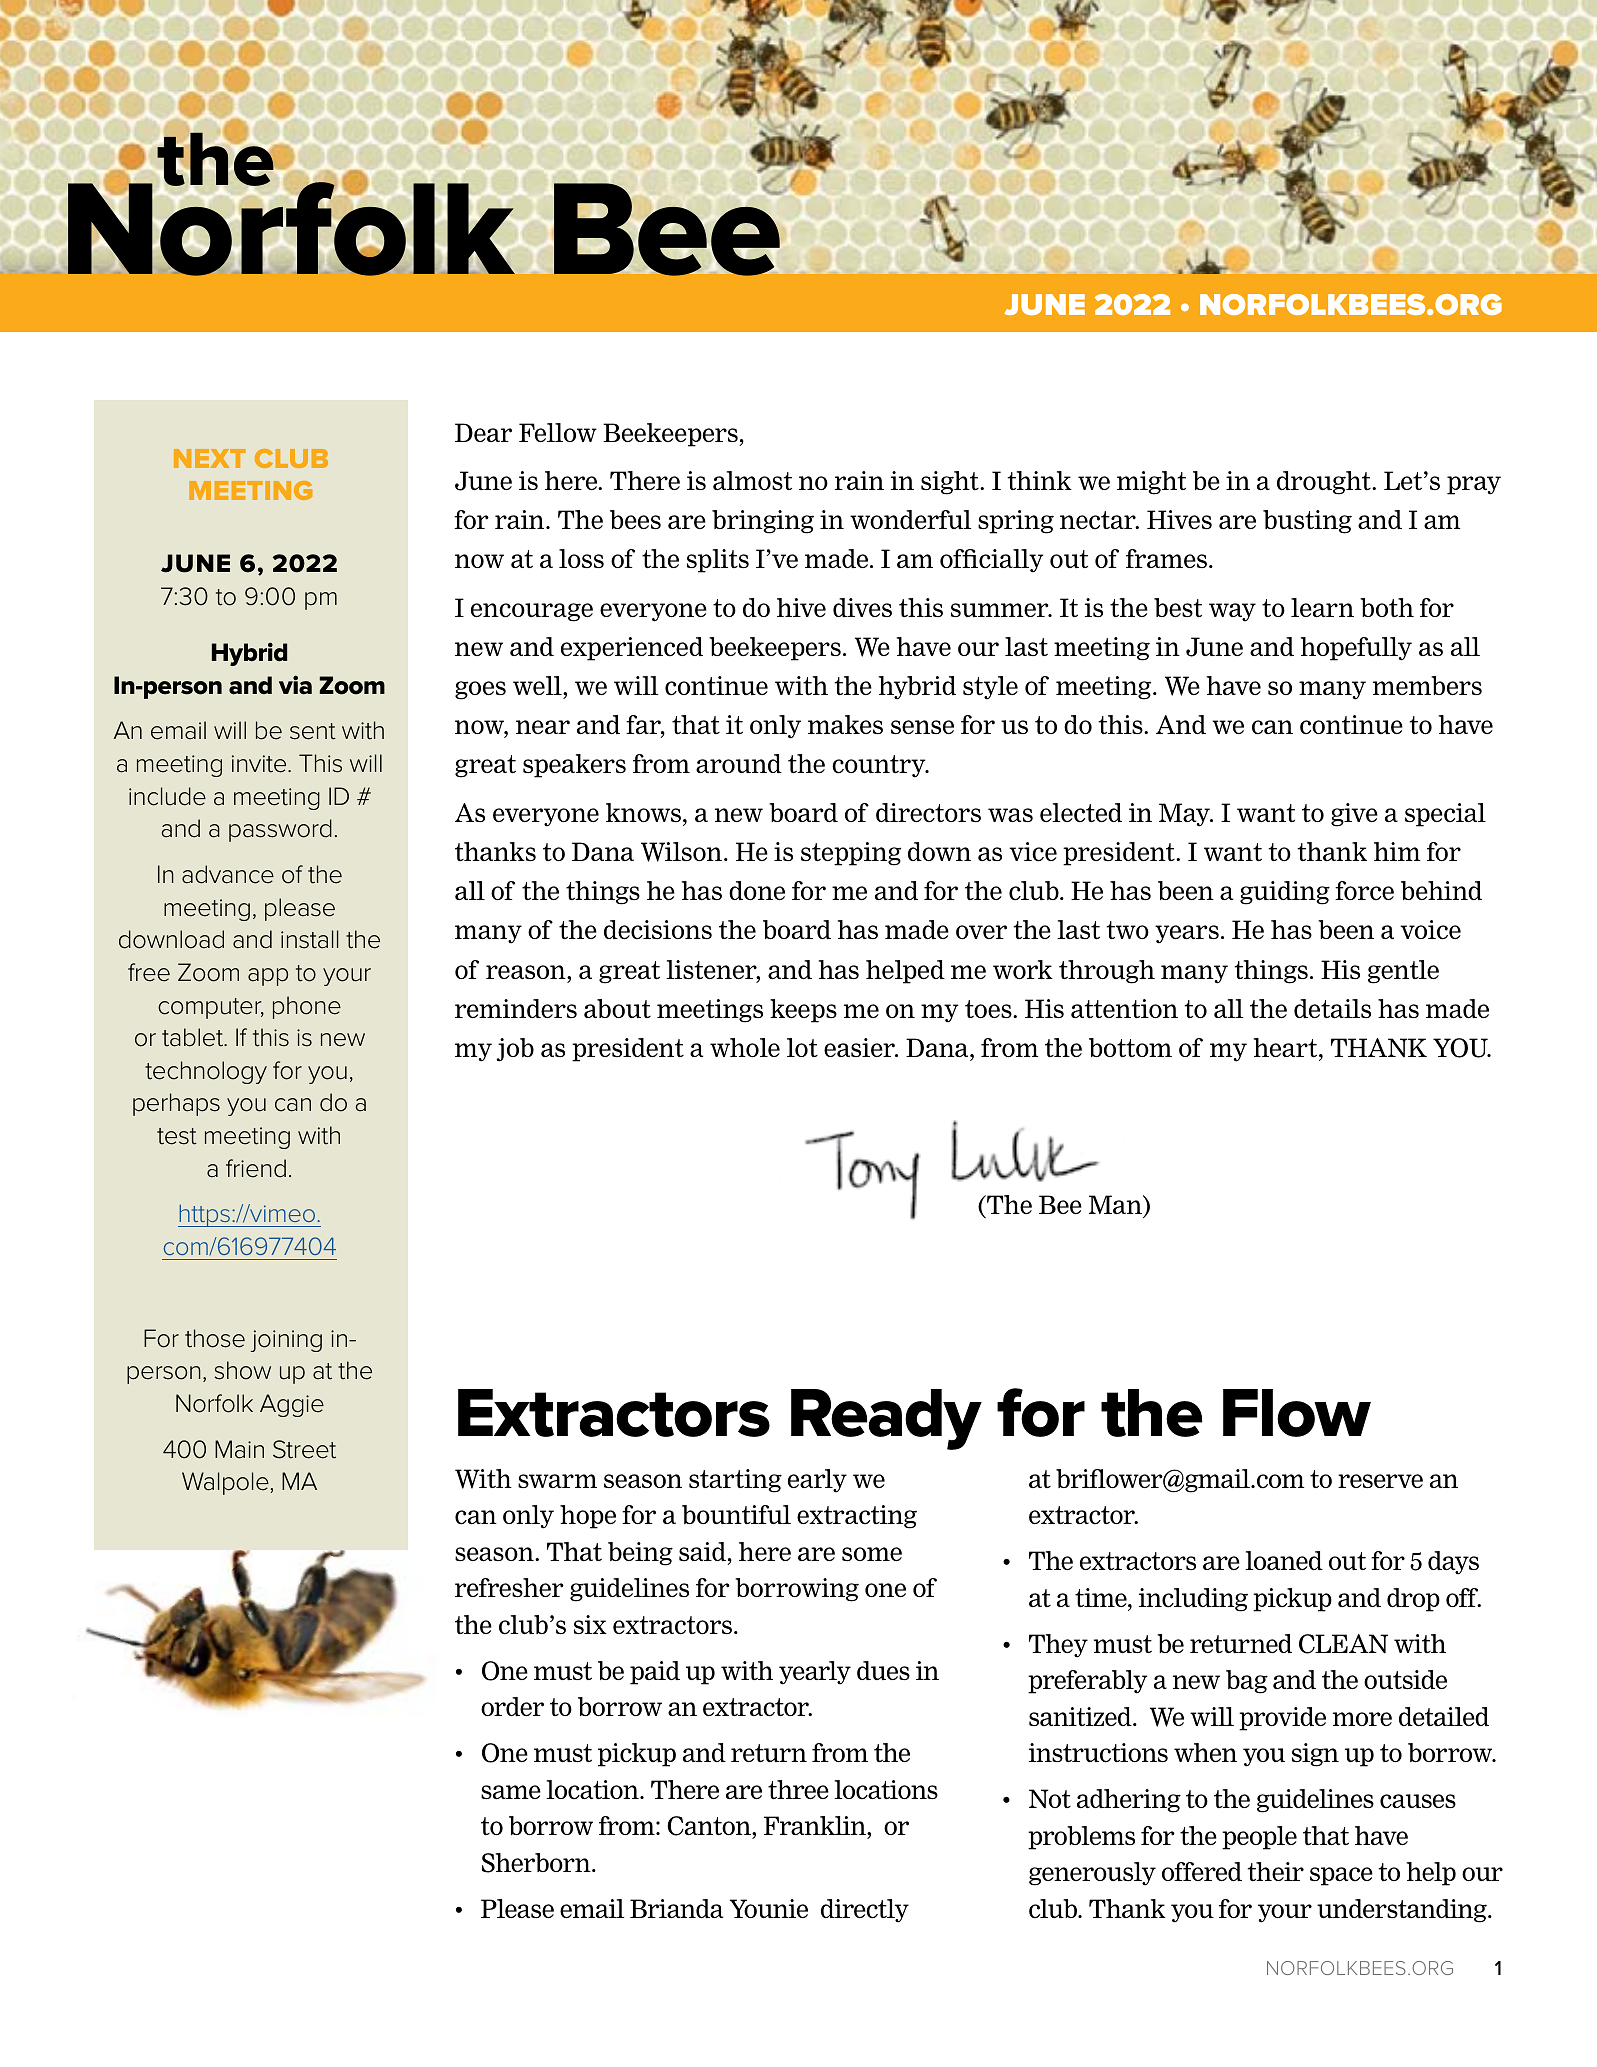  I want to click on stepping, so click(851, 854).
